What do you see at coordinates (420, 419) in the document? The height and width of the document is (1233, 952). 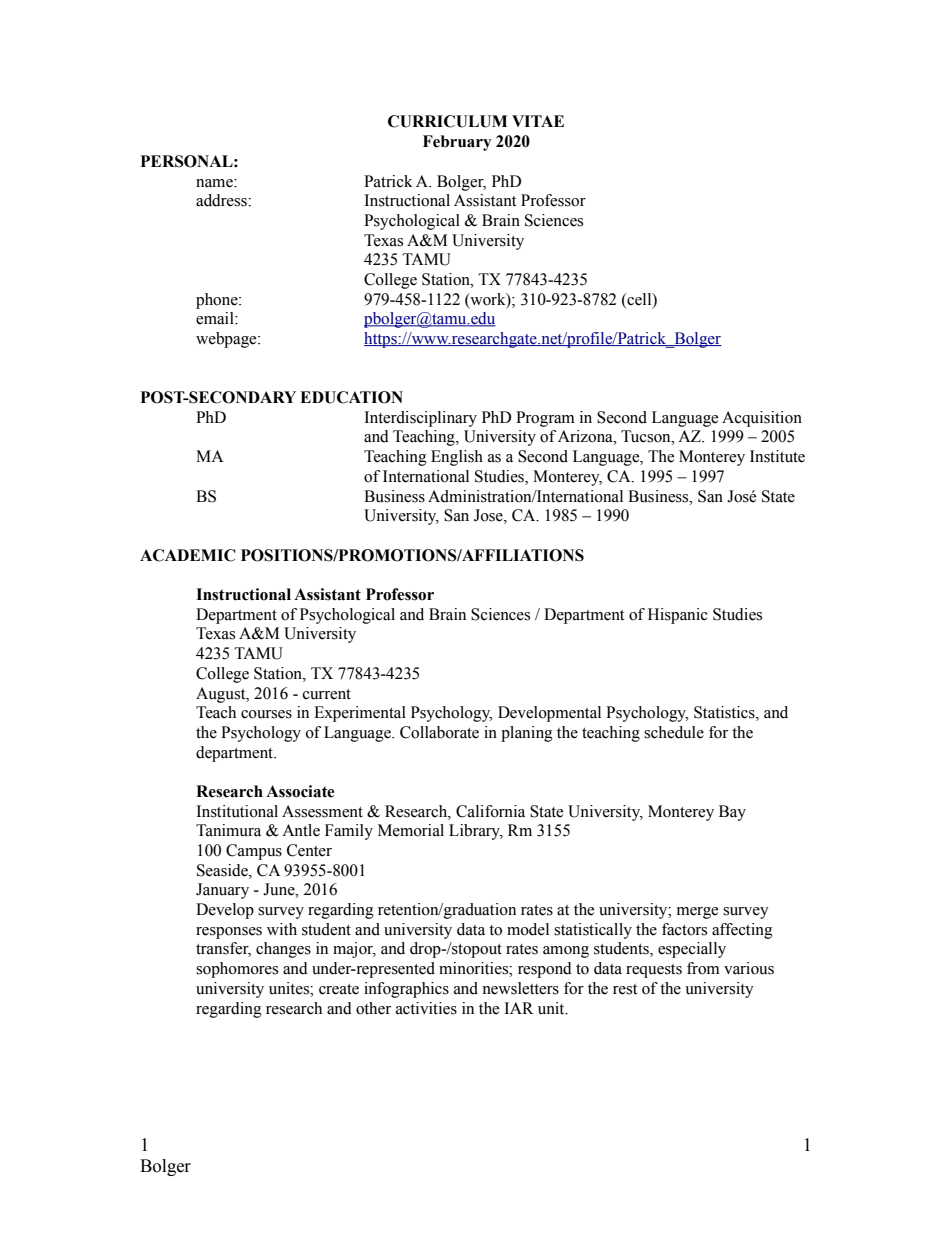 I see `Interdisciplinary` at bounding box center [420, 419].
